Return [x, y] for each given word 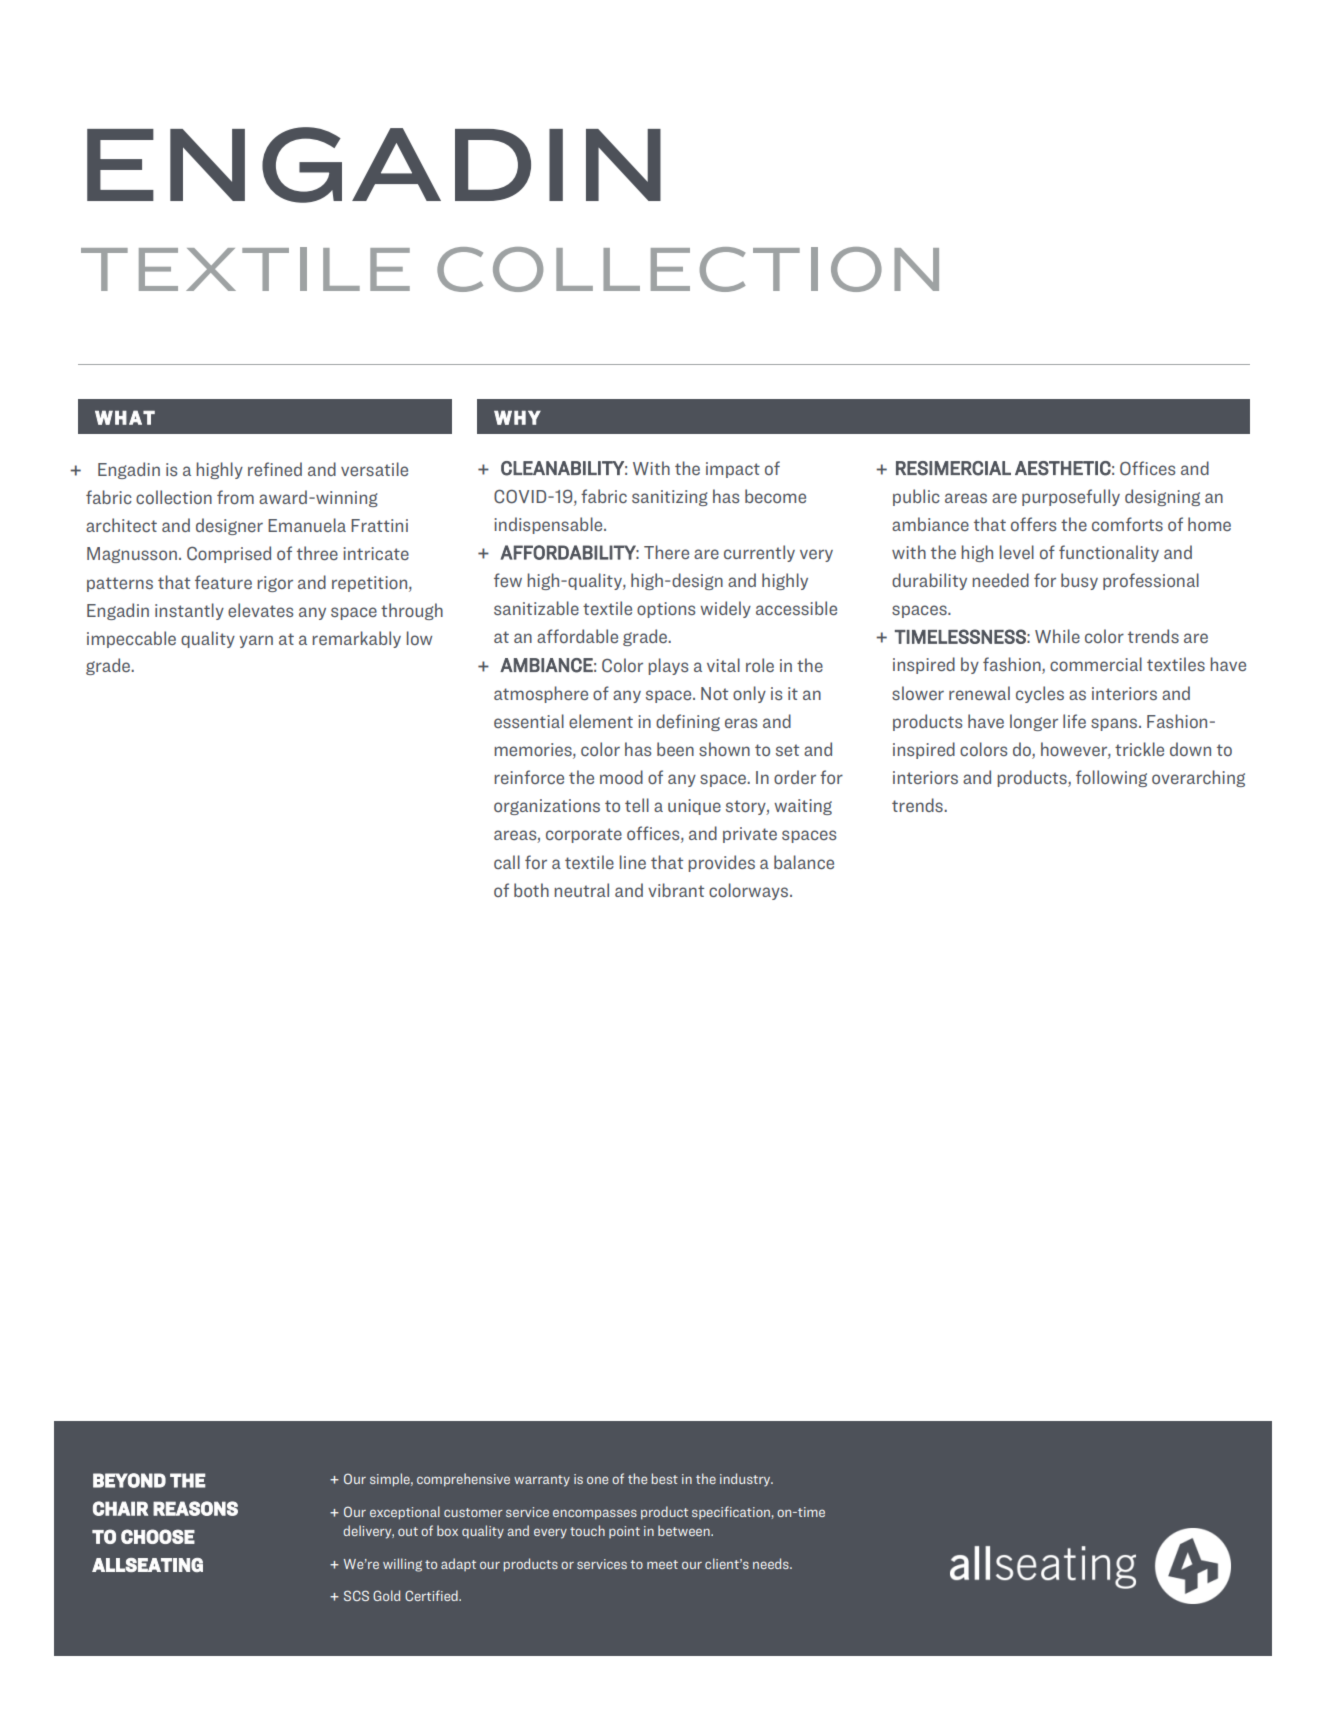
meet [662, 1564]
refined [275, 469]
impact [733, 470]
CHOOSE [158, 1536]
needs [772, 1563]
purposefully [1071, 497]
